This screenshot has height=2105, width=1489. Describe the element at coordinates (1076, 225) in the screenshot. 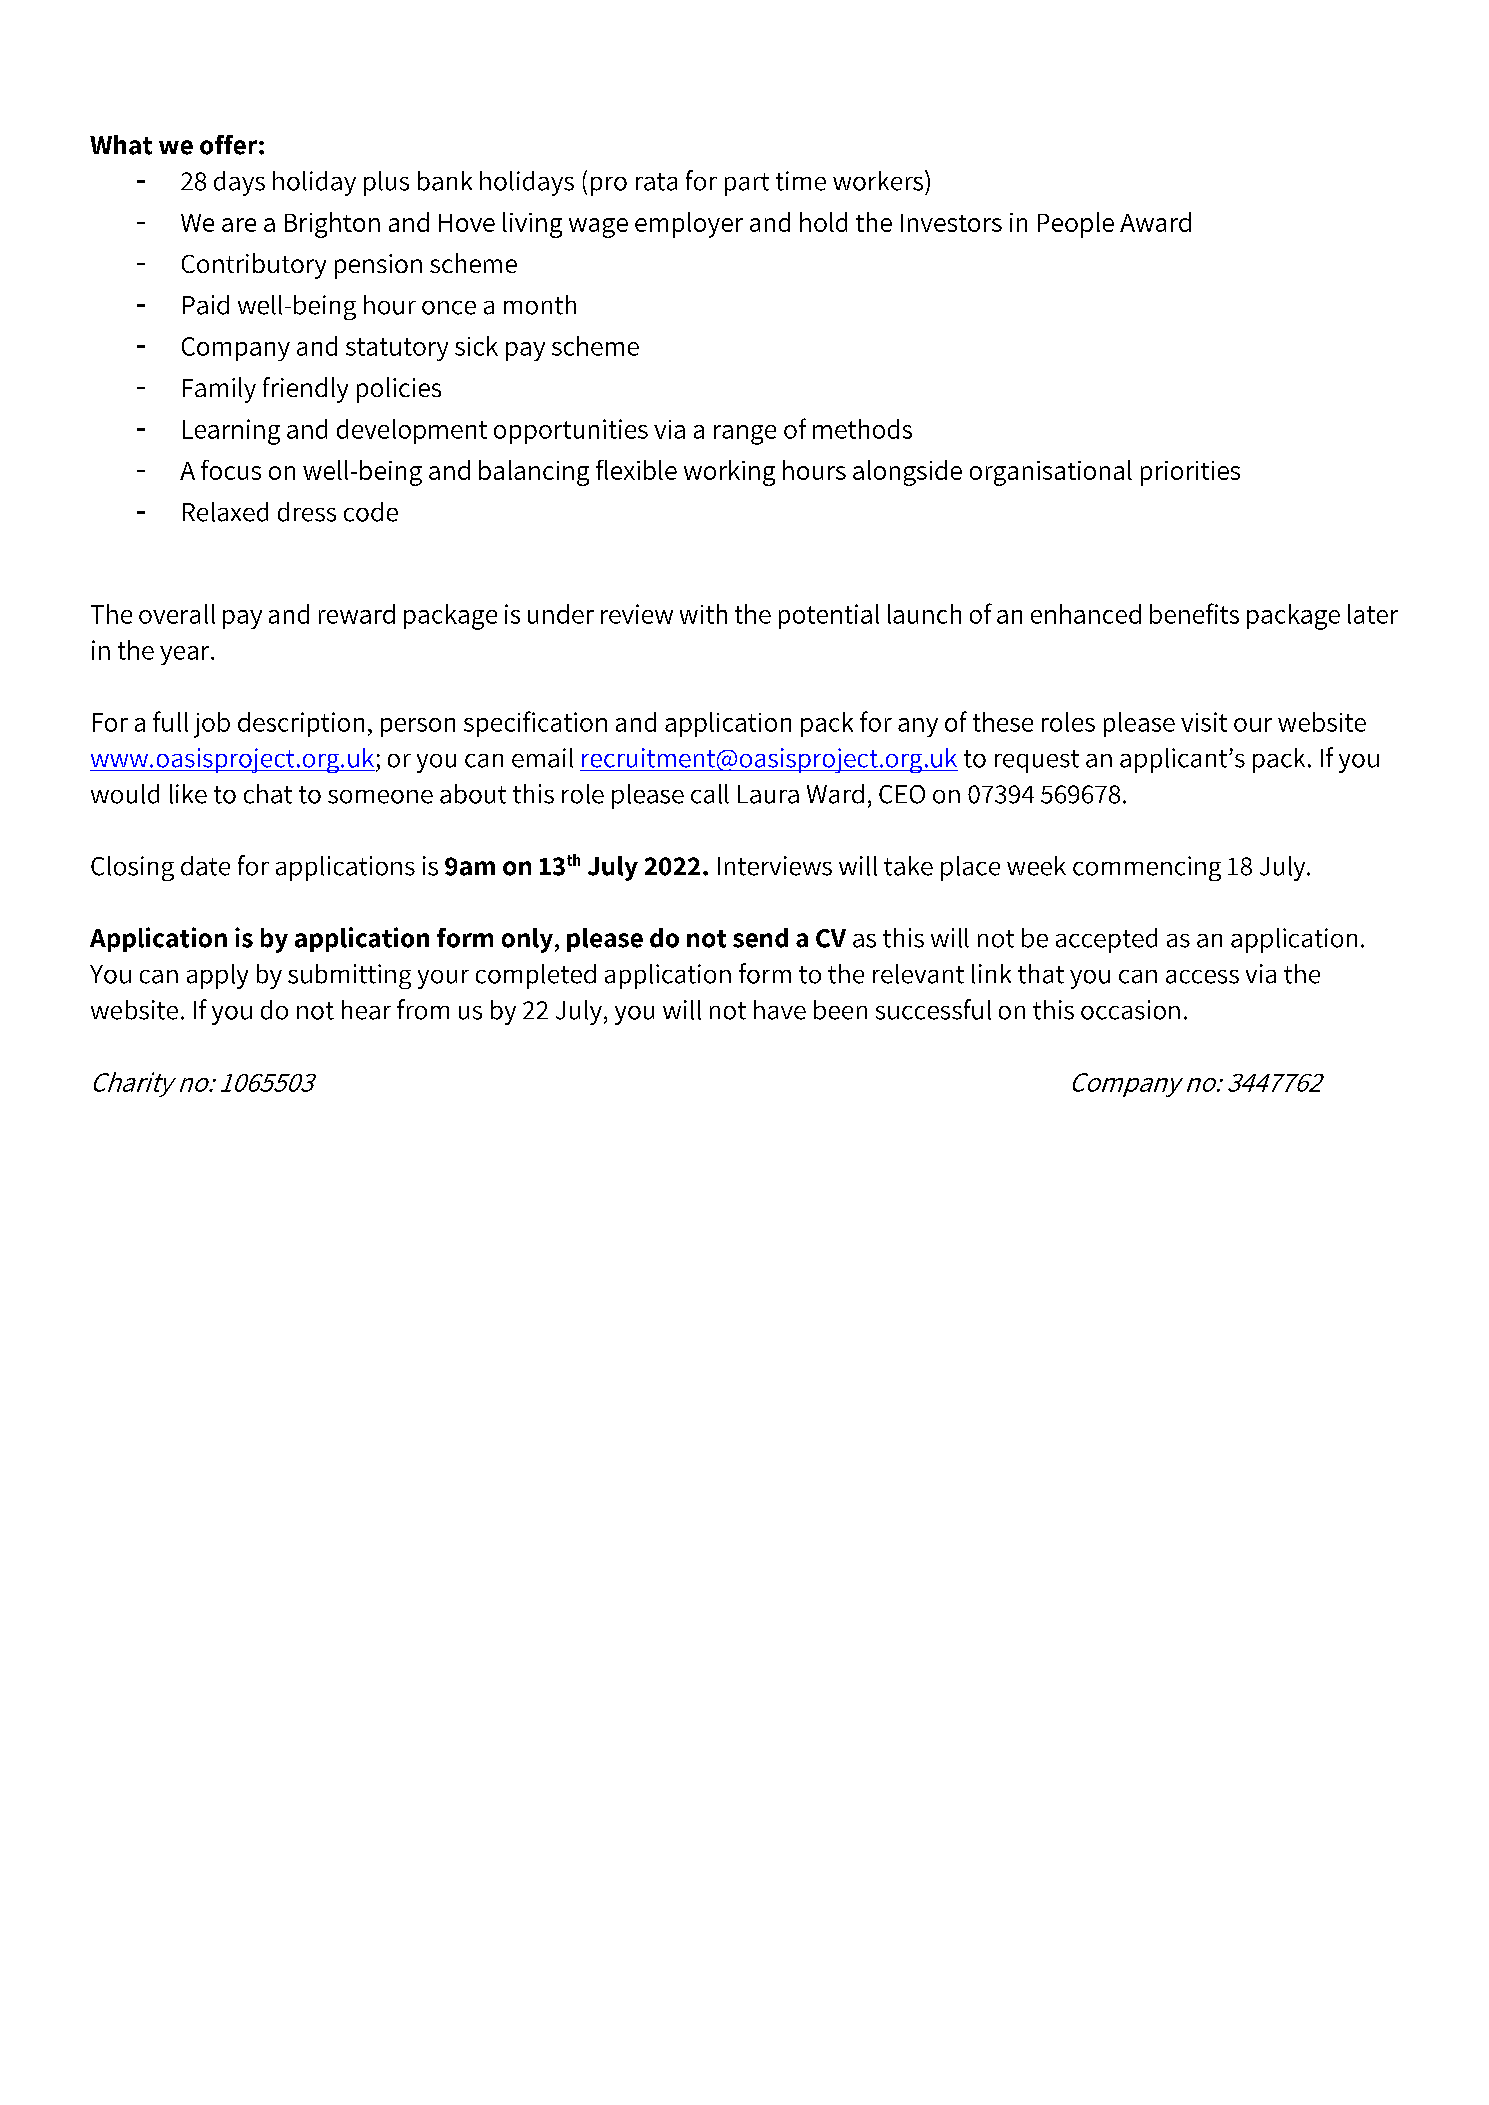

I see `People` at that location.
